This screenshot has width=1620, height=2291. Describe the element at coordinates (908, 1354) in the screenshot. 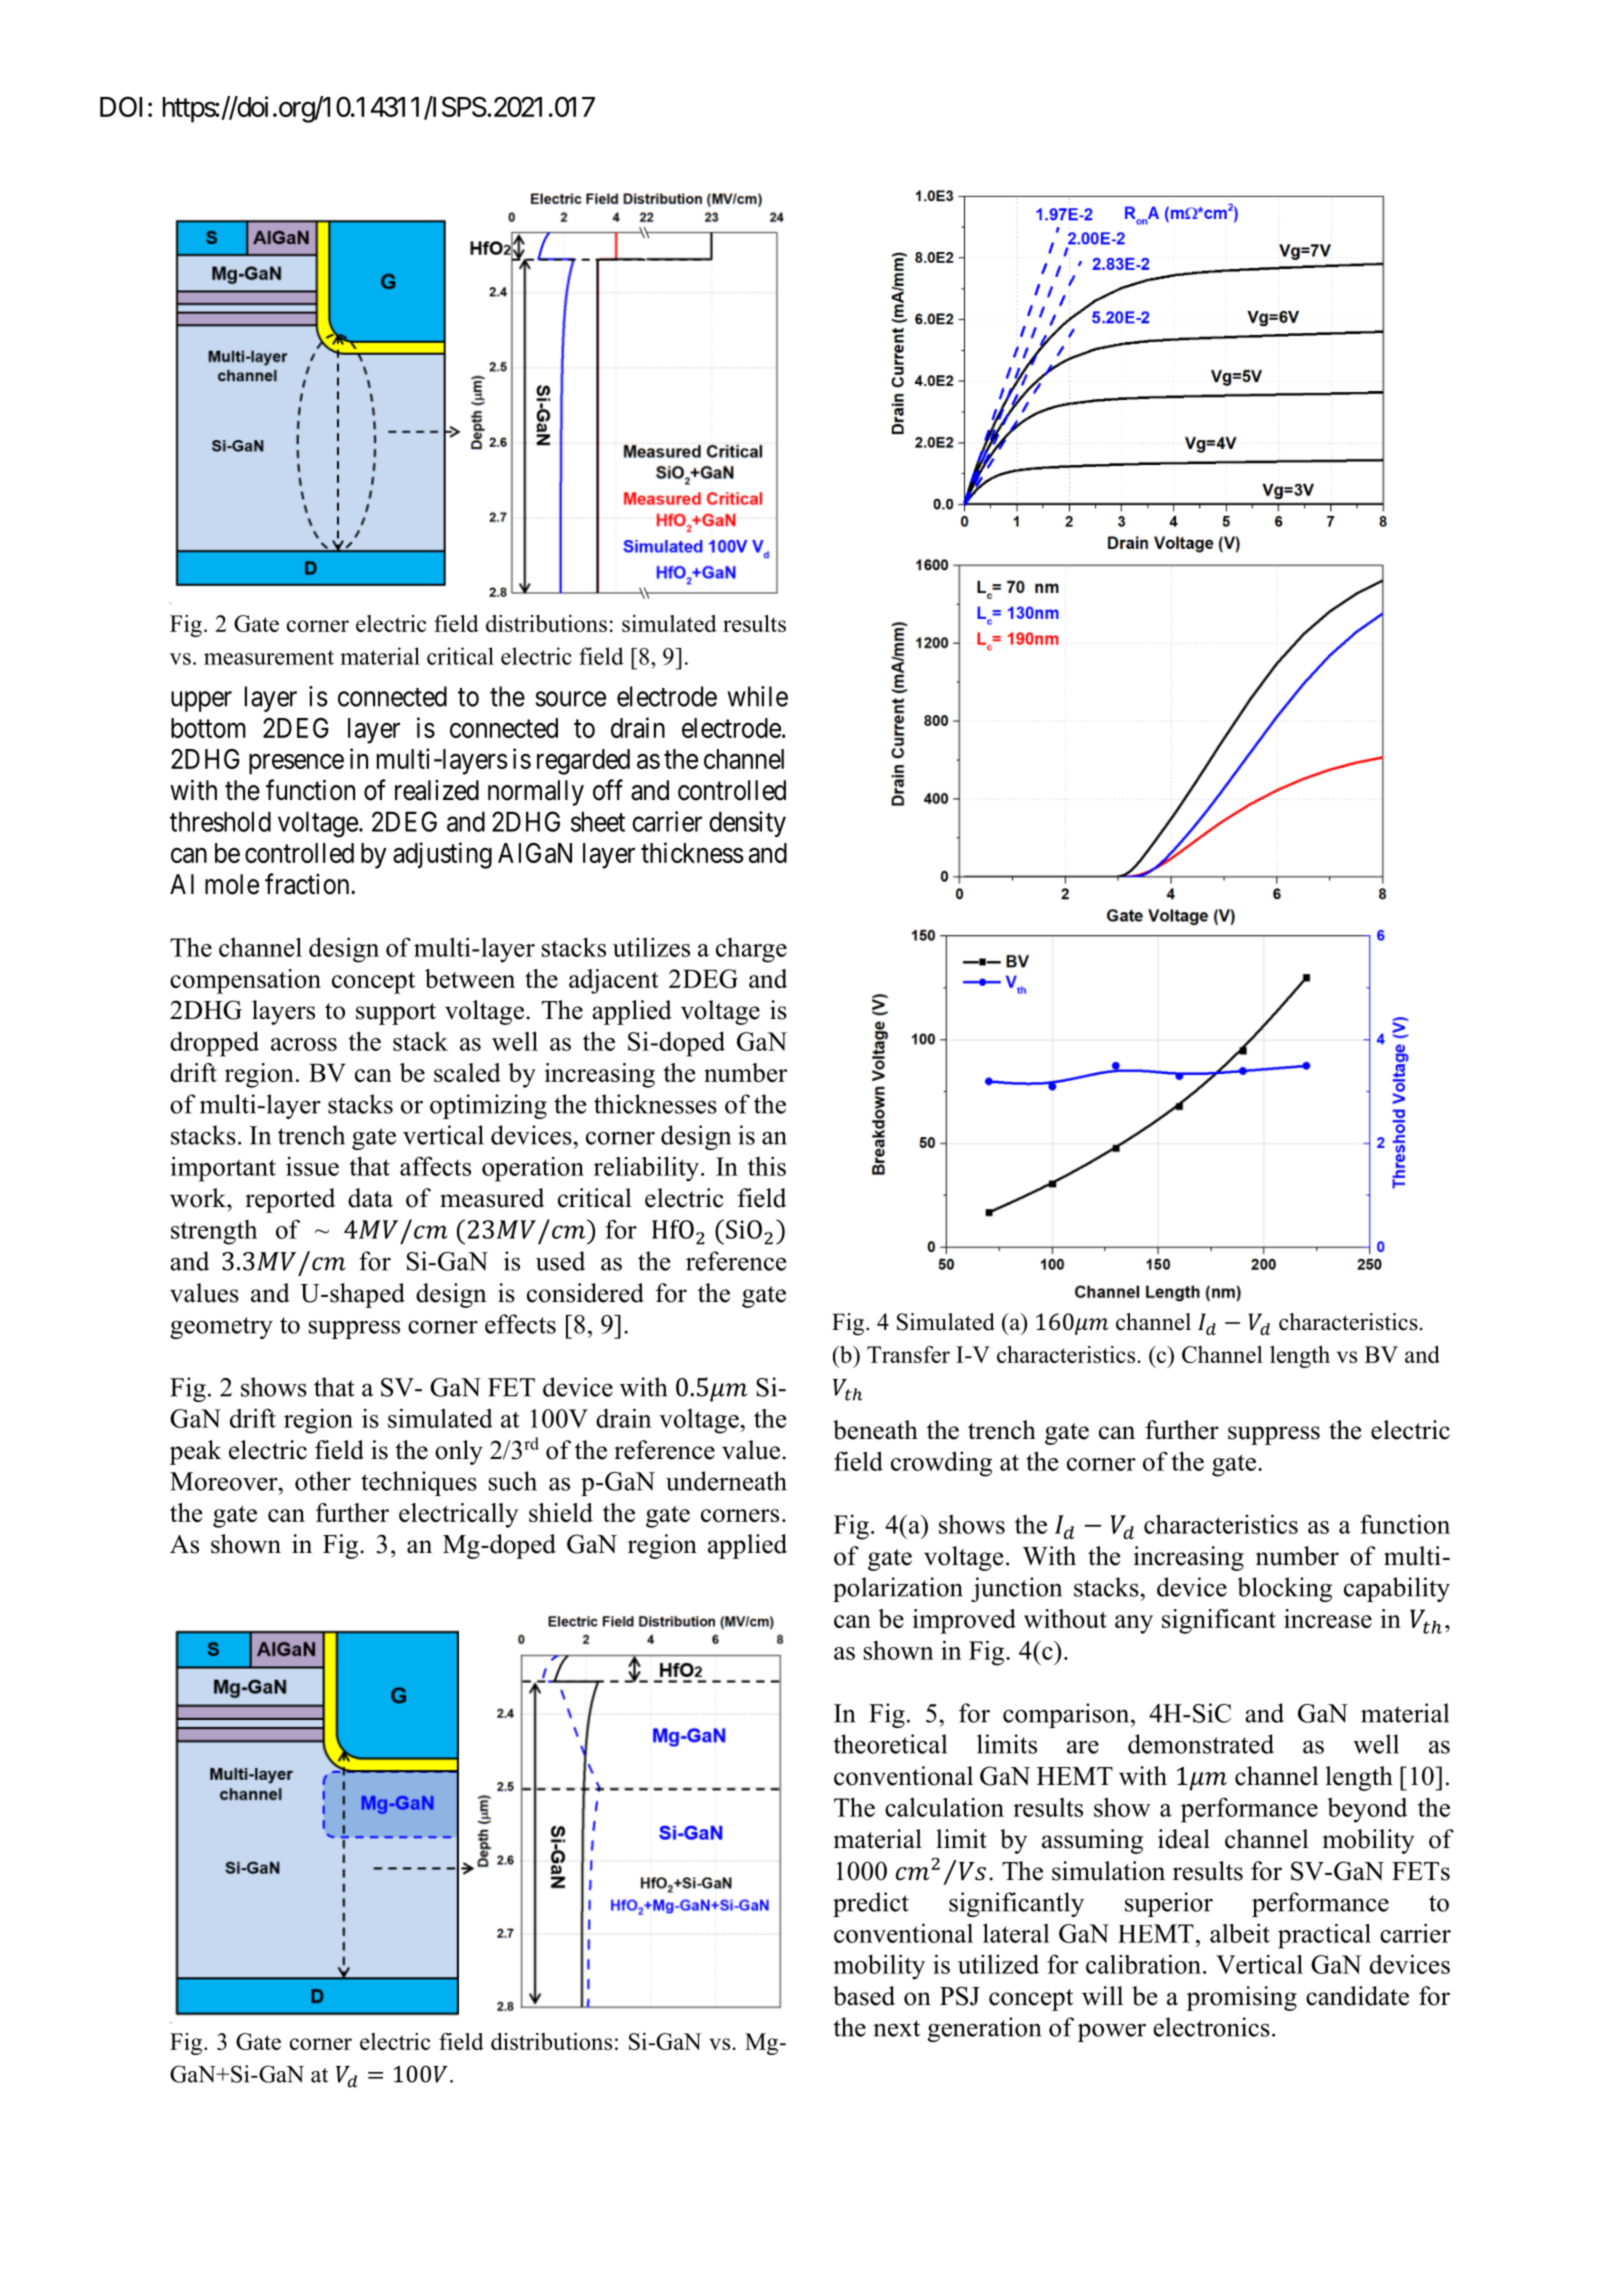

I see `Transfer` at that location.
